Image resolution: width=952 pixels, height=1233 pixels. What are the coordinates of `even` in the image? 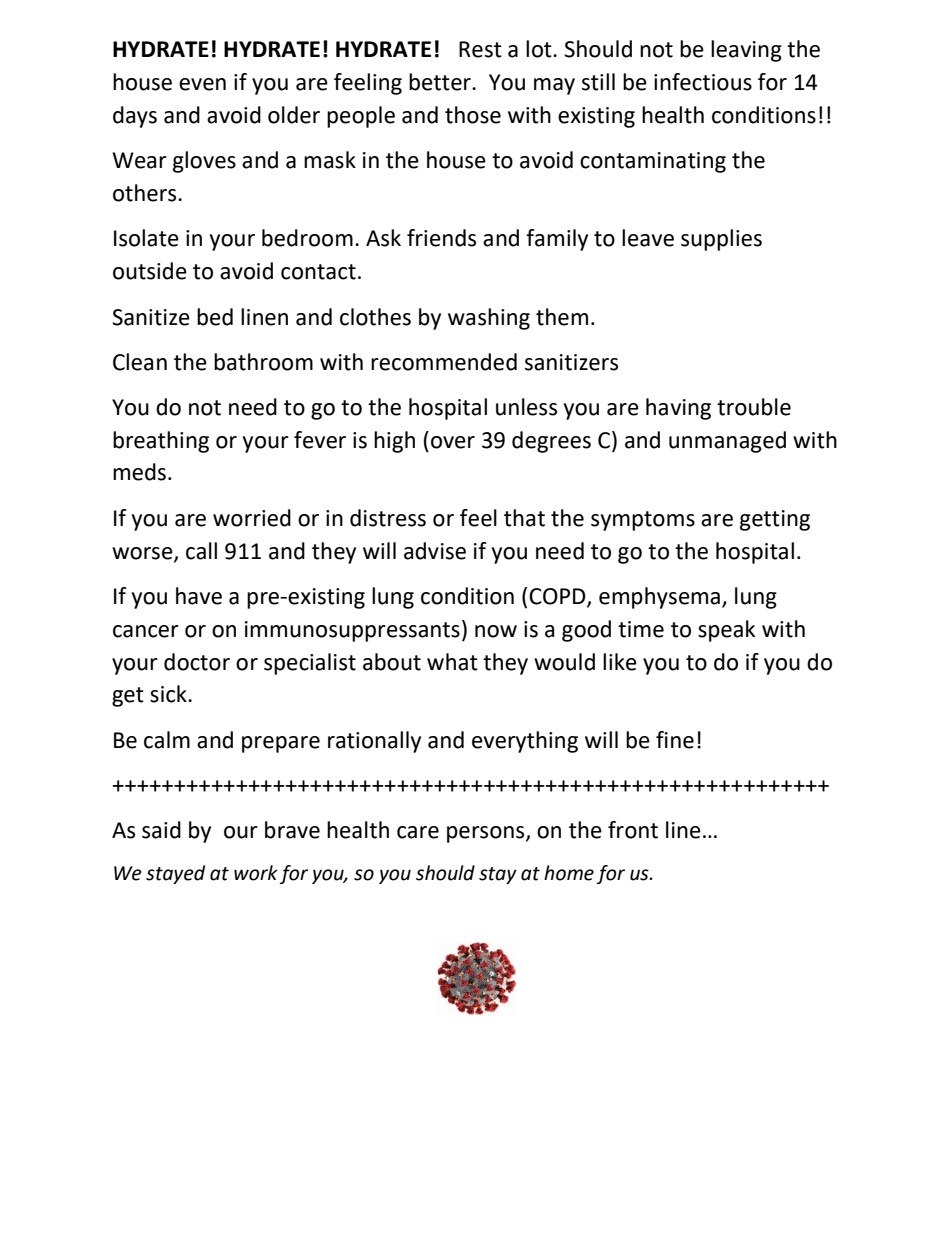 It's located at (202, 84).
